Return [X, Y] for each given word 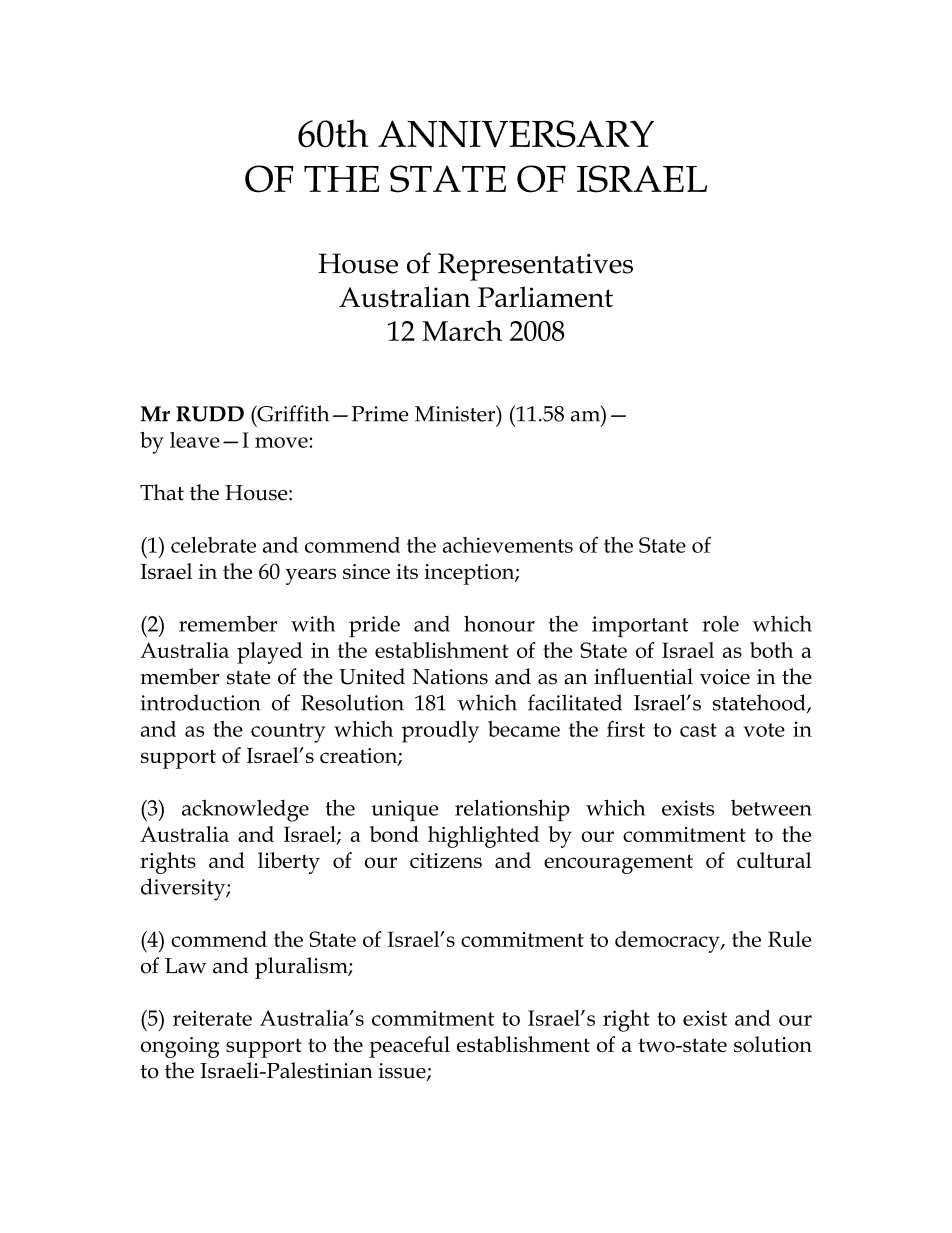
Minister [456, 413]
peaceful [409, 1047]
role [720, 623]
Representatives [535, 267]
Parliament [545, 297]
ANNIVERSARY [516, 134]
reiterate [212, 1018]
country [288, 733]
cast [698, 730]
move [282, 442]
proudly [440, 732]
